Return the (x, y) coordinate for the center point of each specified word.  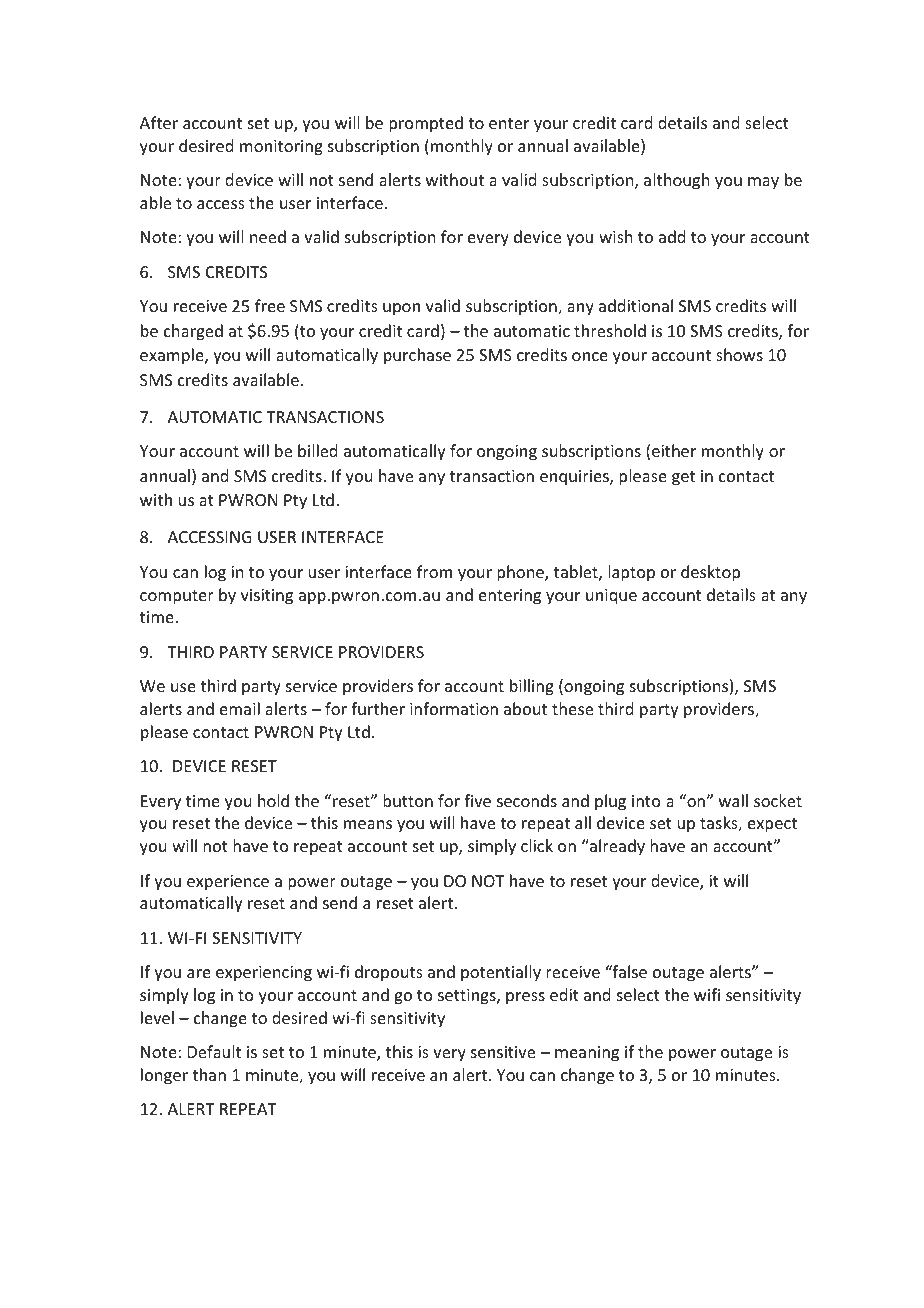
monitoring (281, 148)
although (676, 181)
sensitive (503, 1052)
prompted (426, 124)
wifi (707, 994)
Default (214, 1051)
